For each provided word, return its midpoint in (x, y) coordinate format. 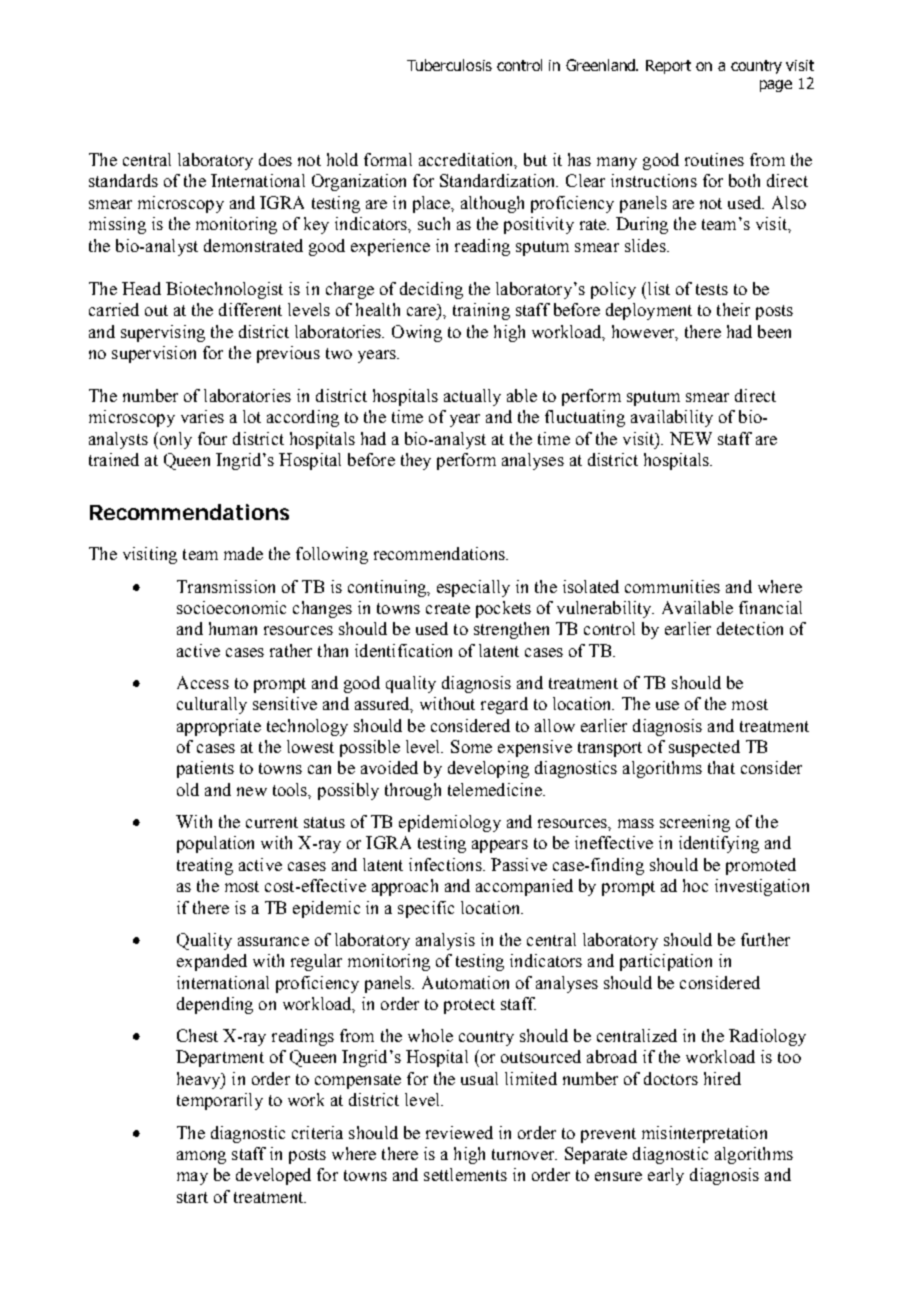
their (733, 309)
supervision (154, 354)
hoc (695, 885)
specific (426, 909)
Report (668, 67)
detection (750, 628)
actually (472, 397)
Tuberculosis (449, 65)
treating (205, 866)
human (233, 628)
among (201, 1157)
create (448, 608)
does (275, 159)
